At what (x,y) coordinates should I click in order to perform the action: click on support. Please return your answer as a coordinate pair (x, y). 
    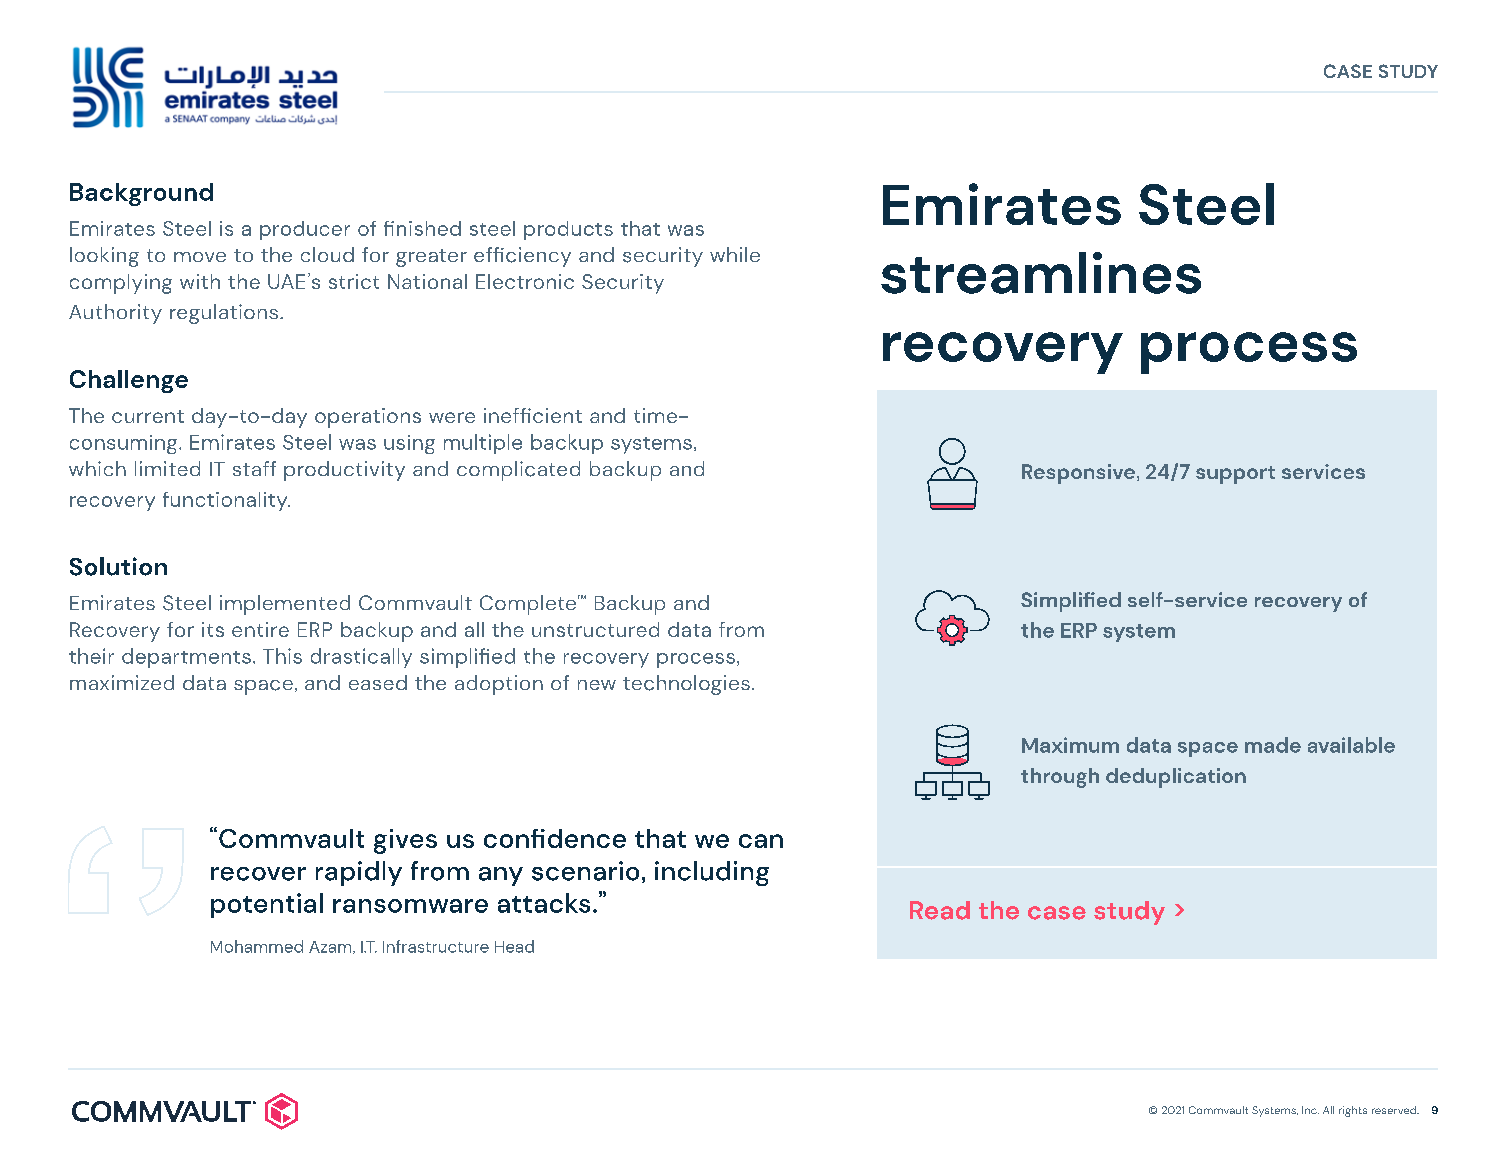
    Looking at the image, I should click on (1235, 475).
